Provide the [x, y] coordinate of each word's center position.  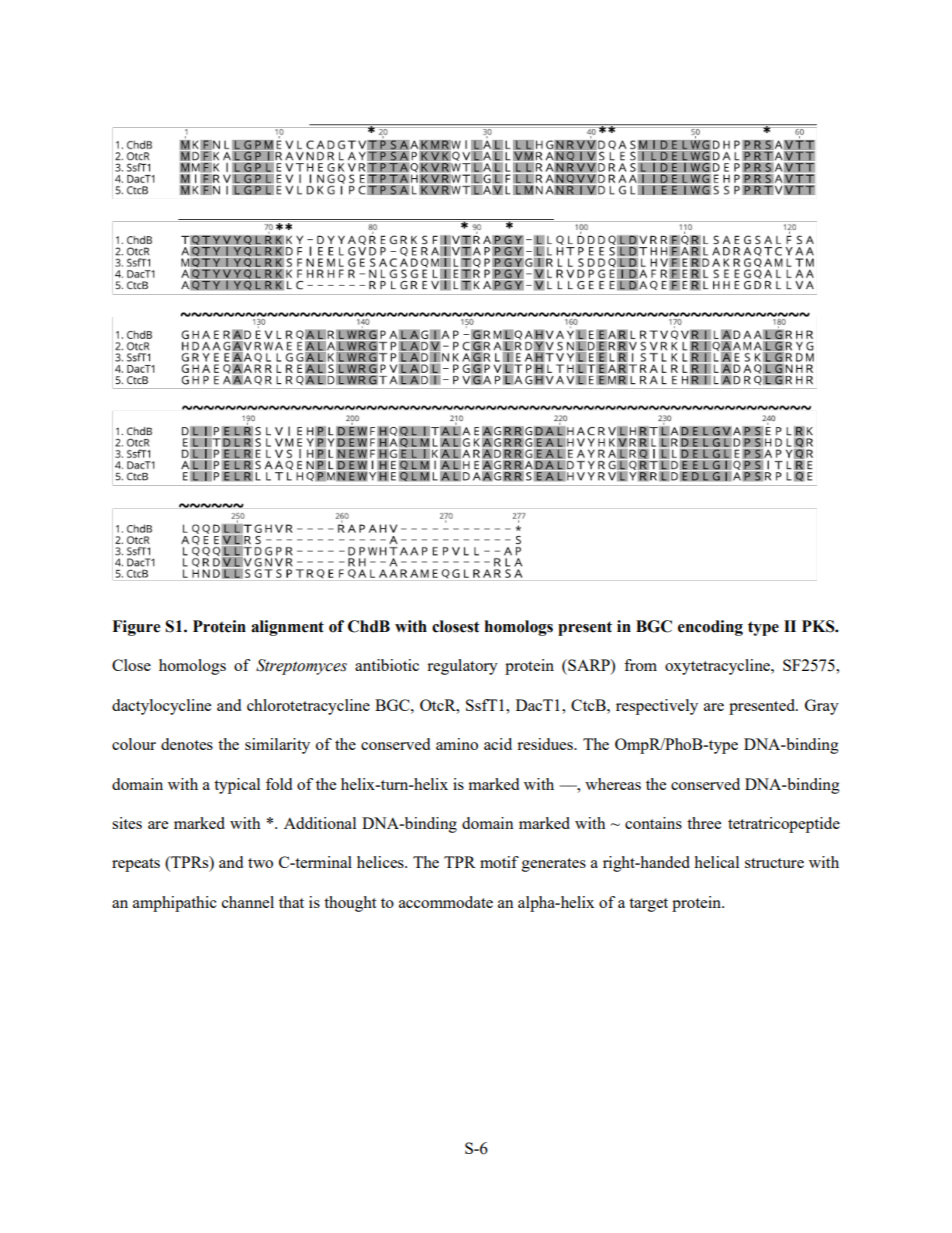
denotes [187, 744]
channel [248, 902]
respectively [657, 707]
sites [127, 823]
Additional [320, 823]
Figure [136, 628]
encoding [710, 628]
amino [457, 744]
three [704, 823]
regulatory [462, 667]
